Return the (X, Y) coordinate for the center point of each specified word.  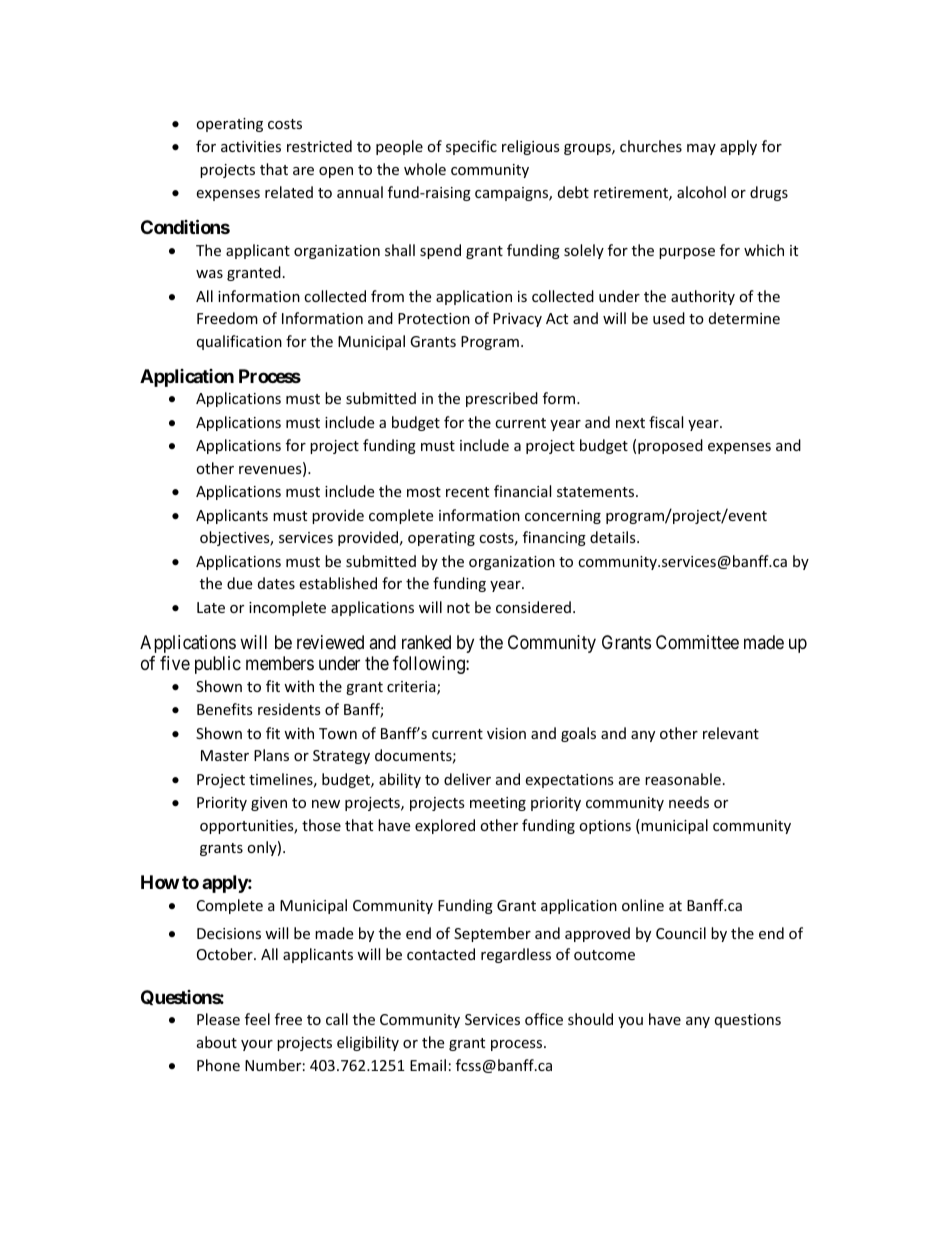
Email (428, 1065)
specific (471, 147)
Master (225, 755)
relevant (731, 733)
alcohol (701, 192)
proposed (670, 446)
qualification (239, 342)
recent (467, 492)
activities (251, 146)
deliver (467, 779)
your (257, 1045)
